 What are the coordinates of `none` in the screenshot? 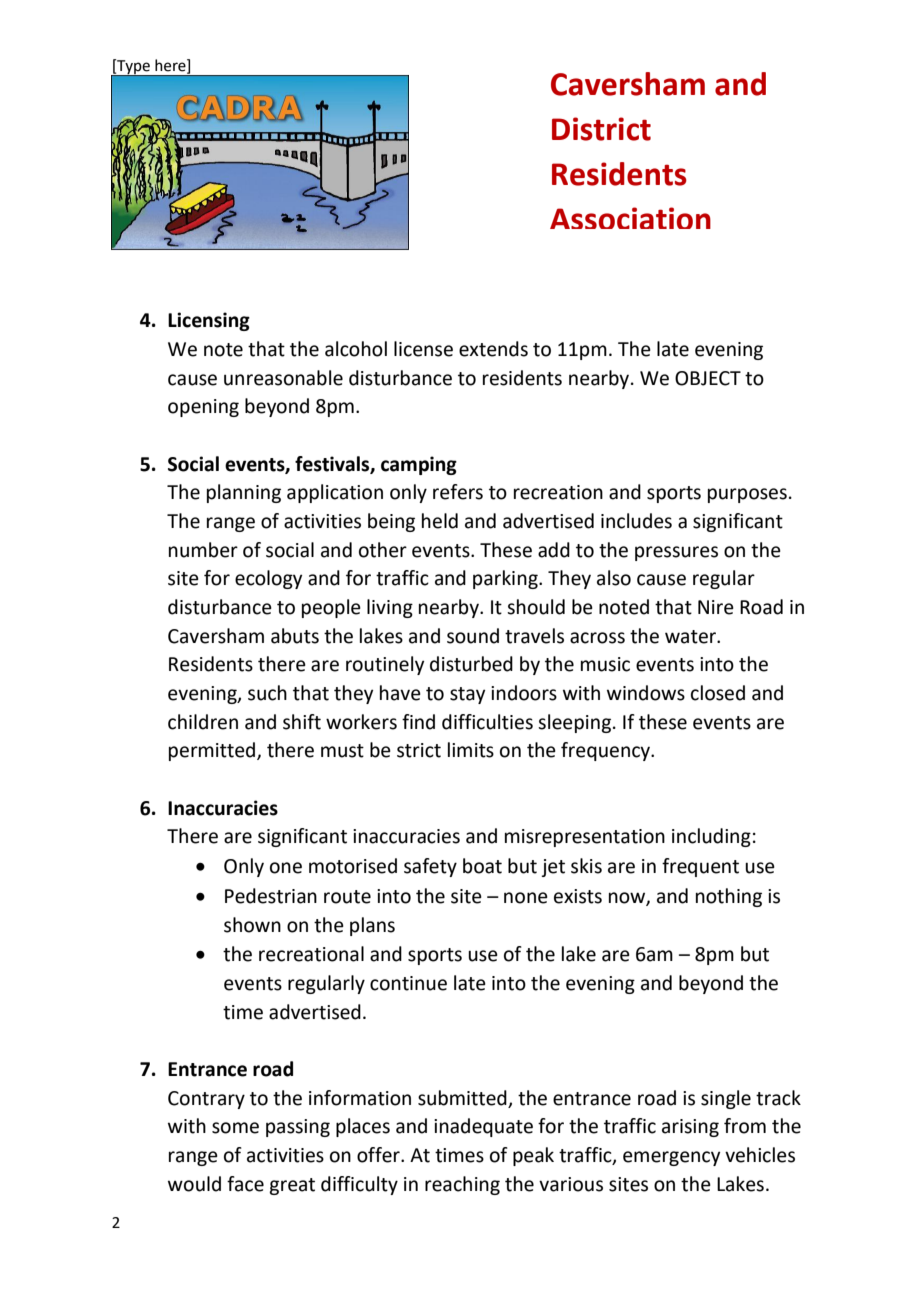 It's located at (526, 898).
